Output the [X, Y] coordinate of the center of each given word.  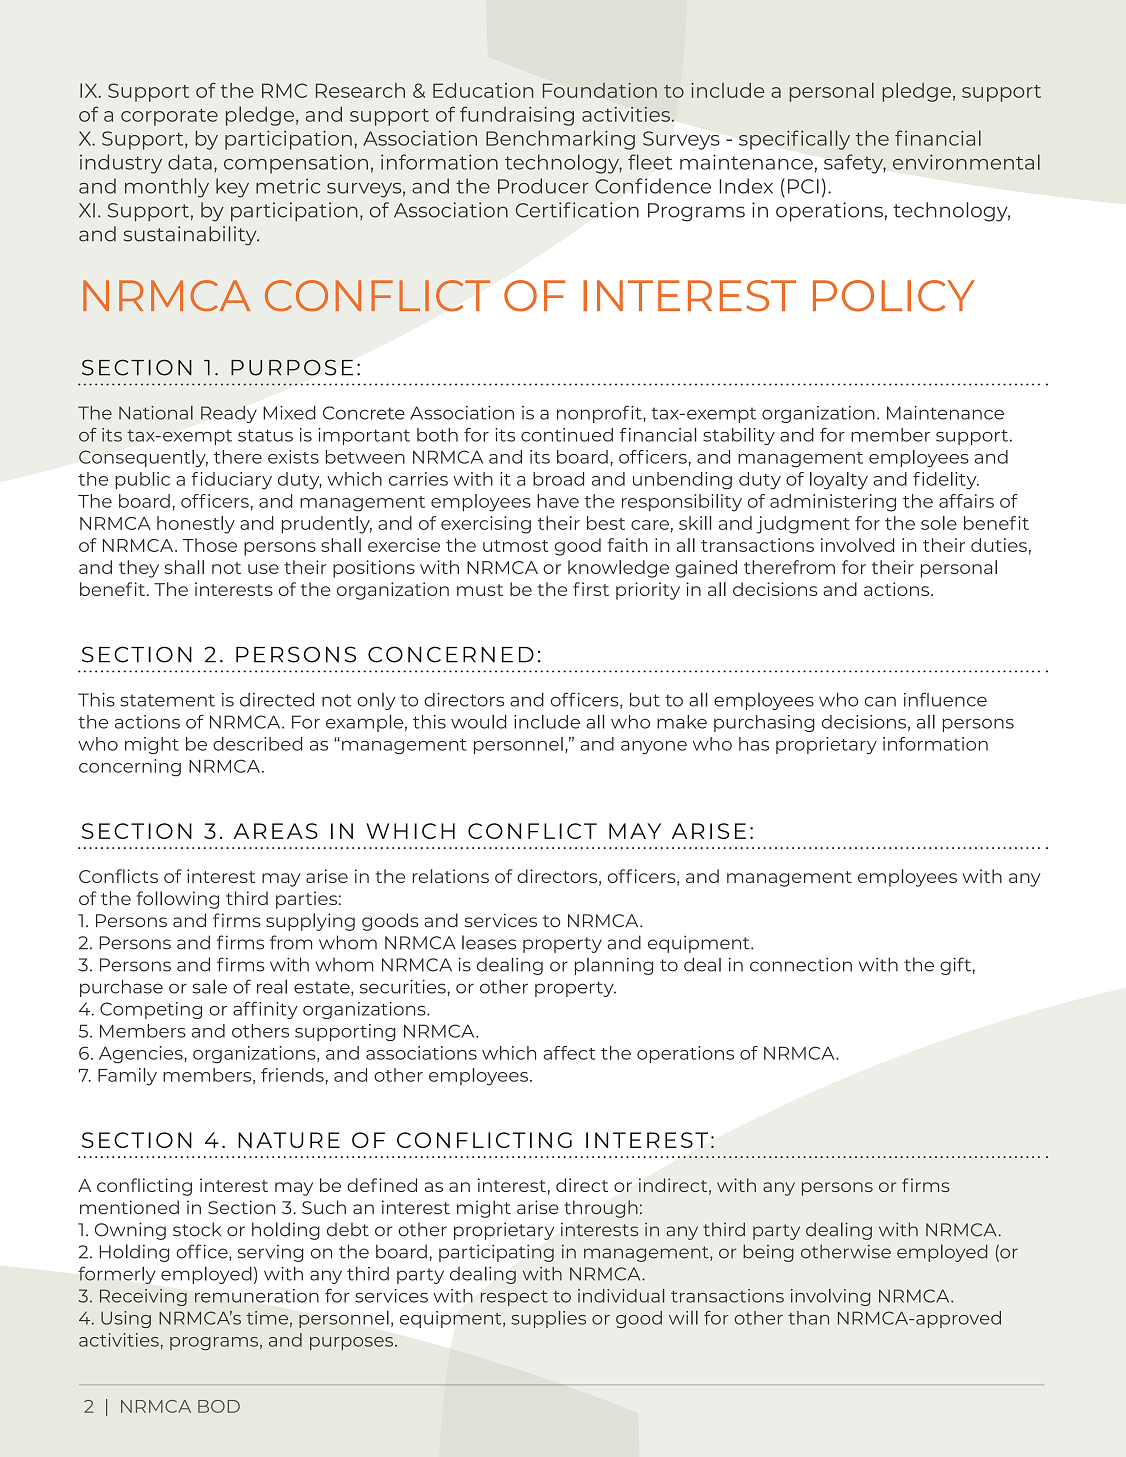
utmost [516, 546]
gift [955, 966]
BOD [219, 1406]
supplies [548, 1319]
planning [614, 966]
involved [857, 545]
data [190, 162]
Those [210, 545]
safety [855, 164]
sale [210, 987]
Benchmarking [560, 140]
